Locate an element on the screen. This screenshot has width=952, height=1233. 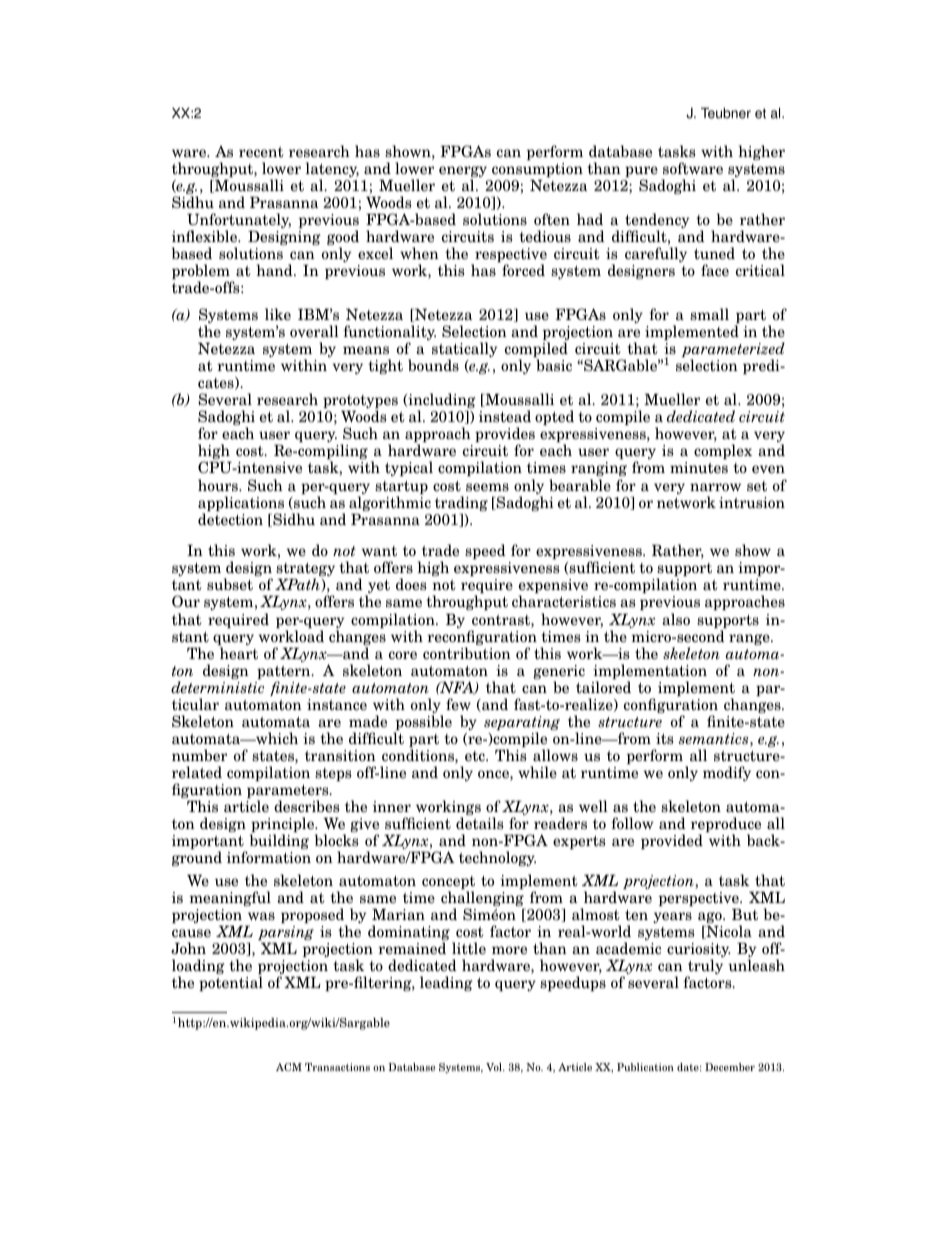
also is located at coordinates (676, 619).
